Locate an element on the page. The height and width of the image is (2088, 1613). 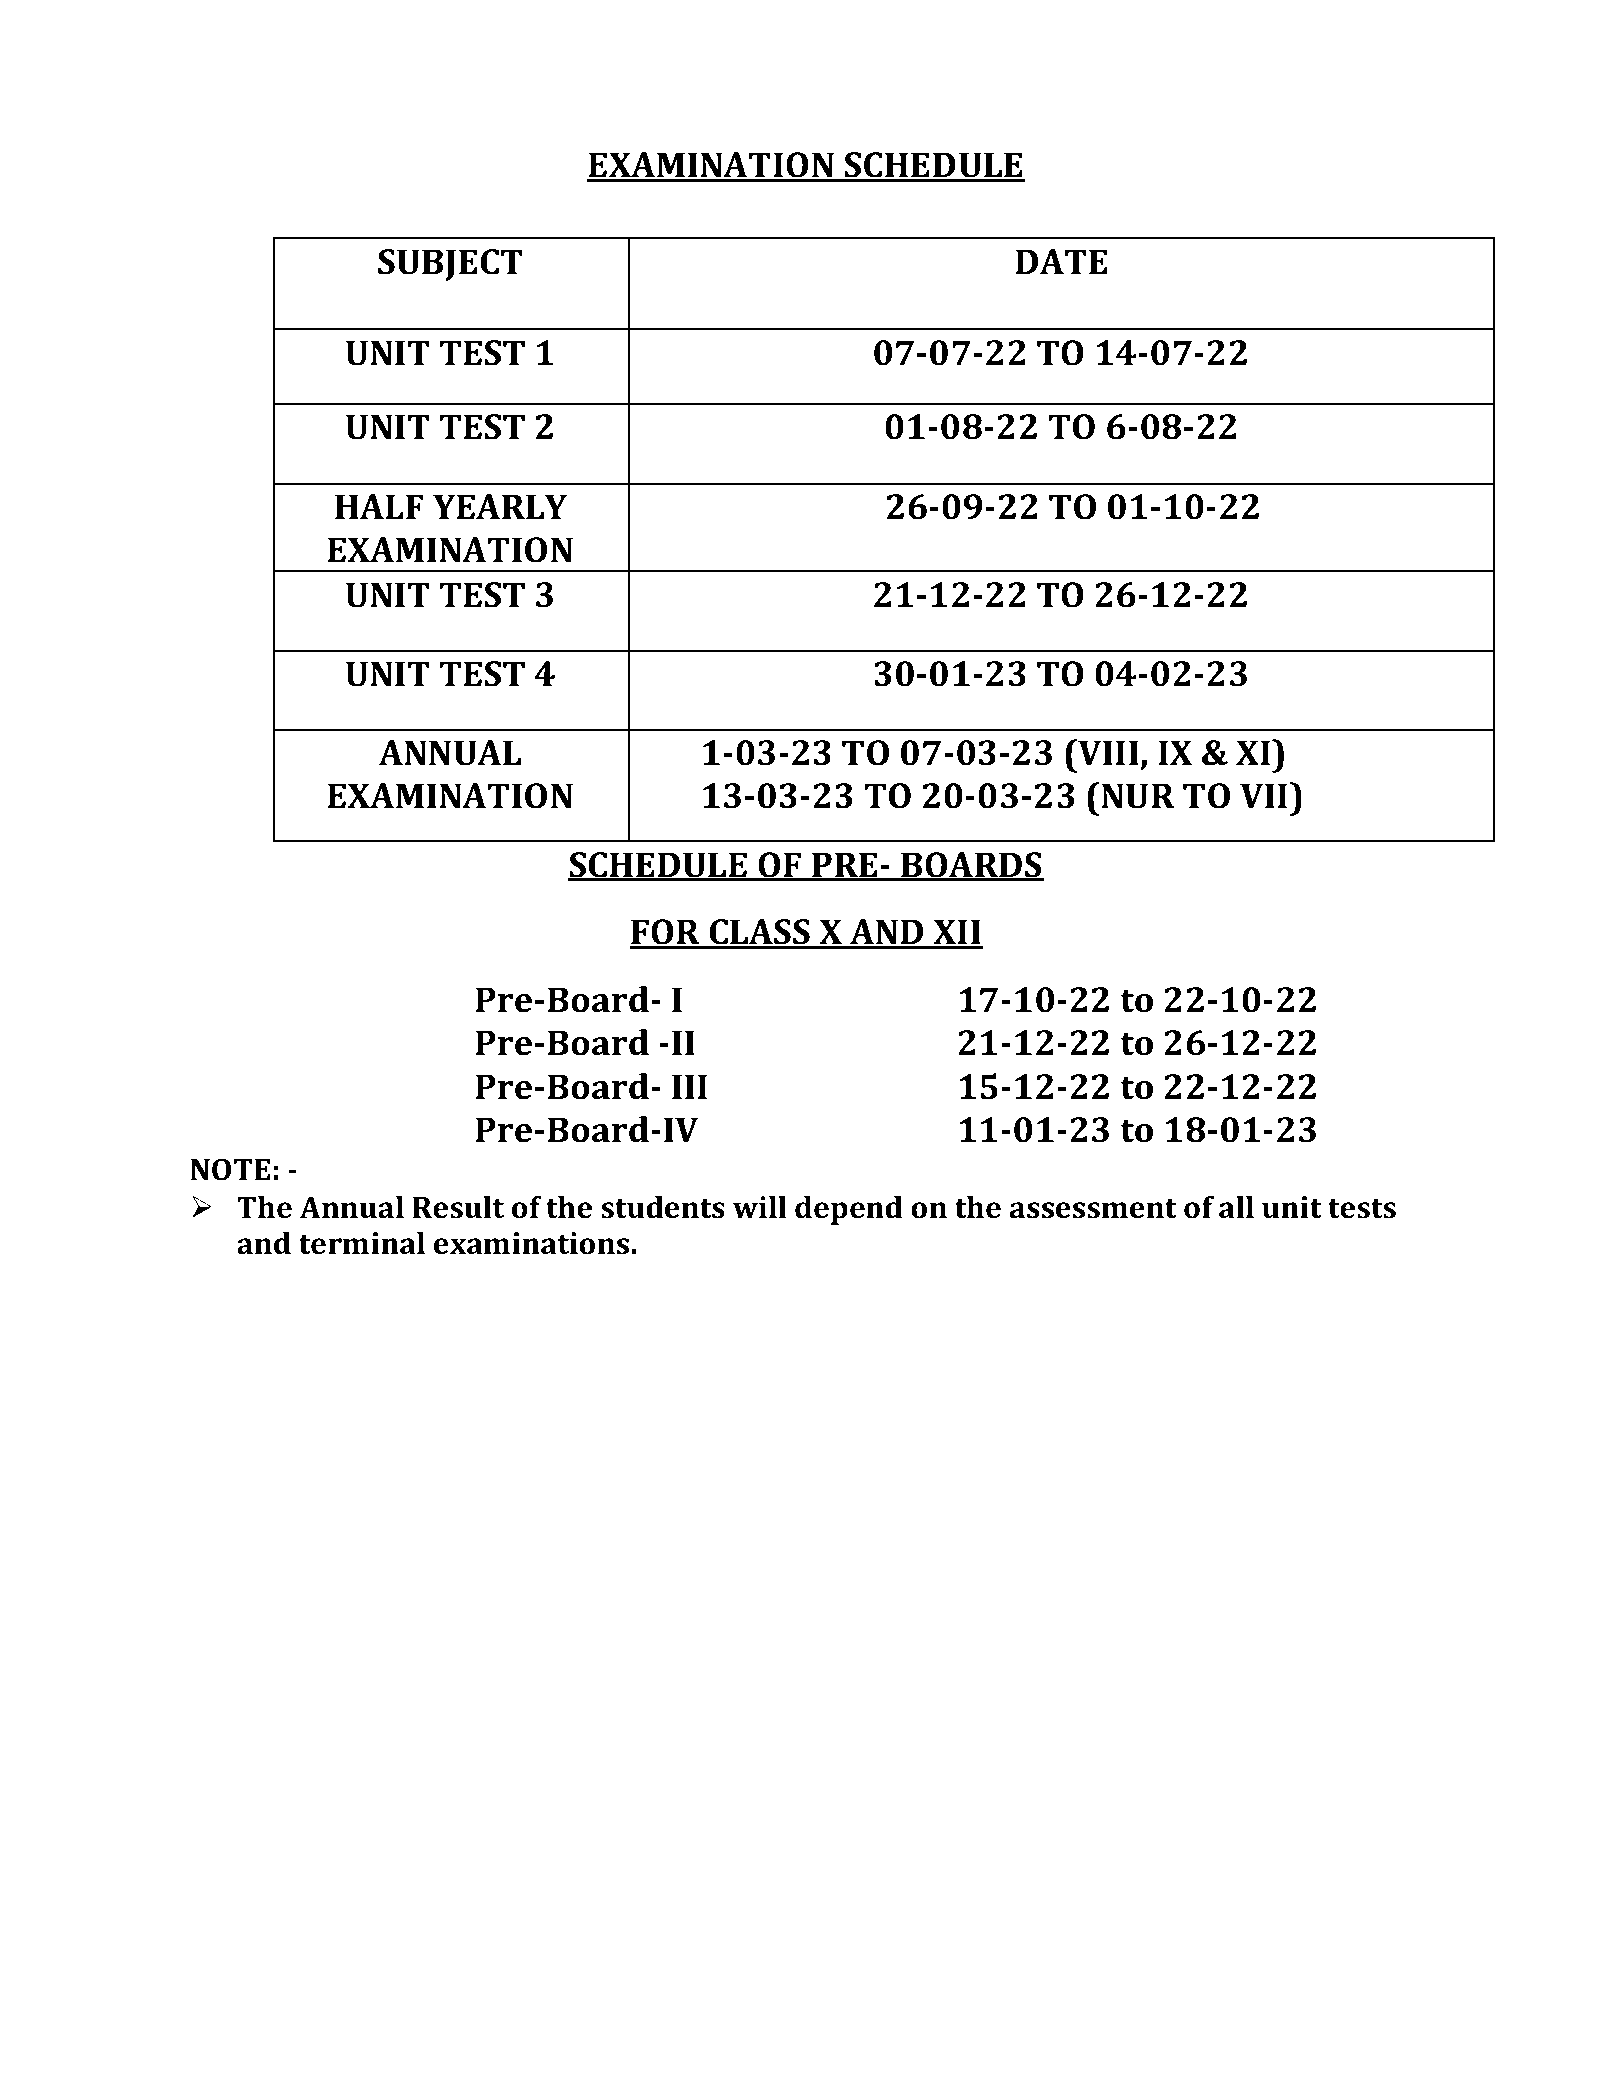
DATE is located at coordinates (1061, 261).
